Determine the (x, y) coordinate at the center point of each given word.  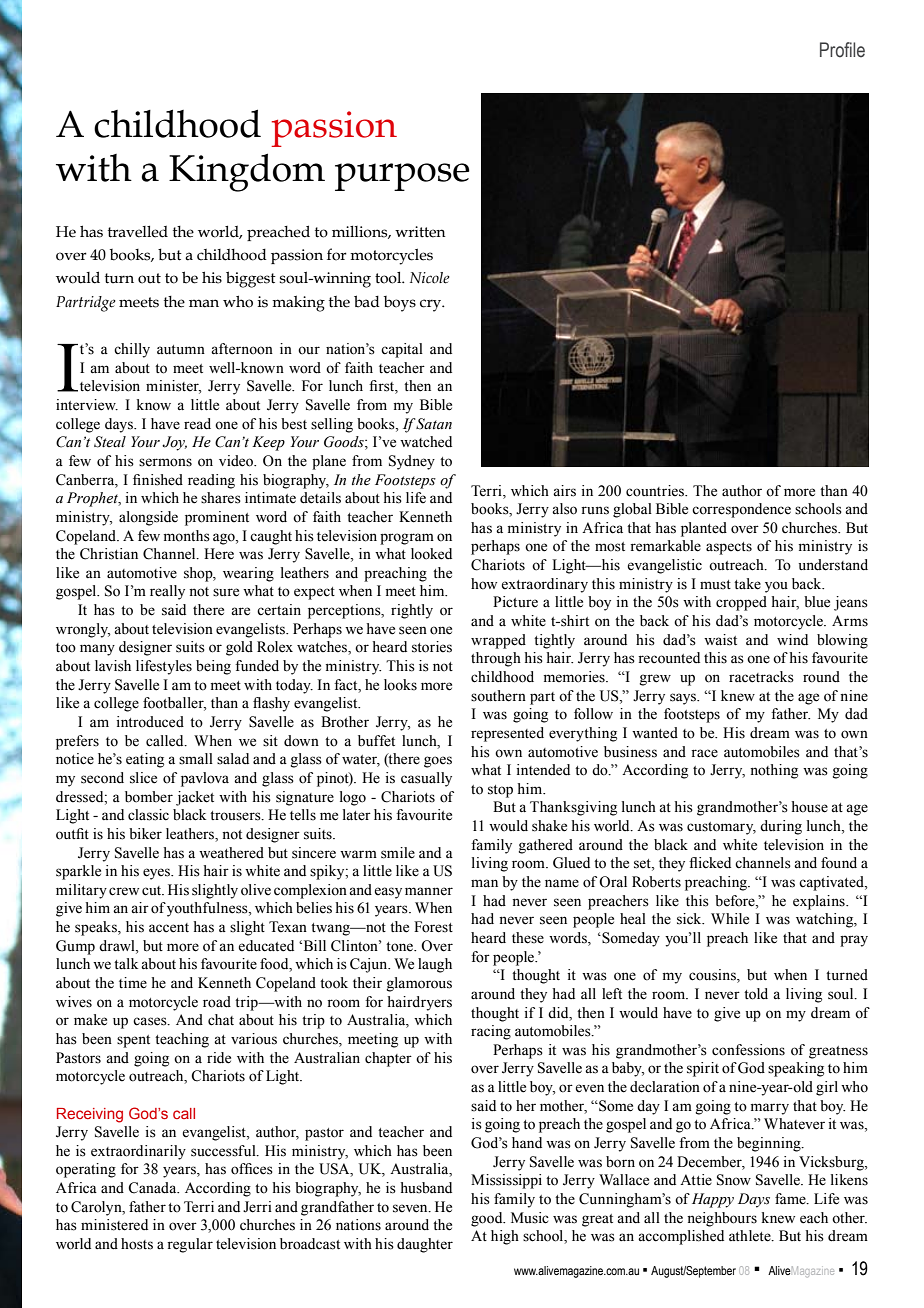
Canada (153, 1188)
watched (426, 442)
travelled (138, 232)
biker (145, 834)
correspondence (741, 510)
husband (426, 1188)
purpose (402, 177)
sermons (165, 462)
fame (791, 1199)
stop (500, 791)
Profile (842, 50)
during (781, 827)
